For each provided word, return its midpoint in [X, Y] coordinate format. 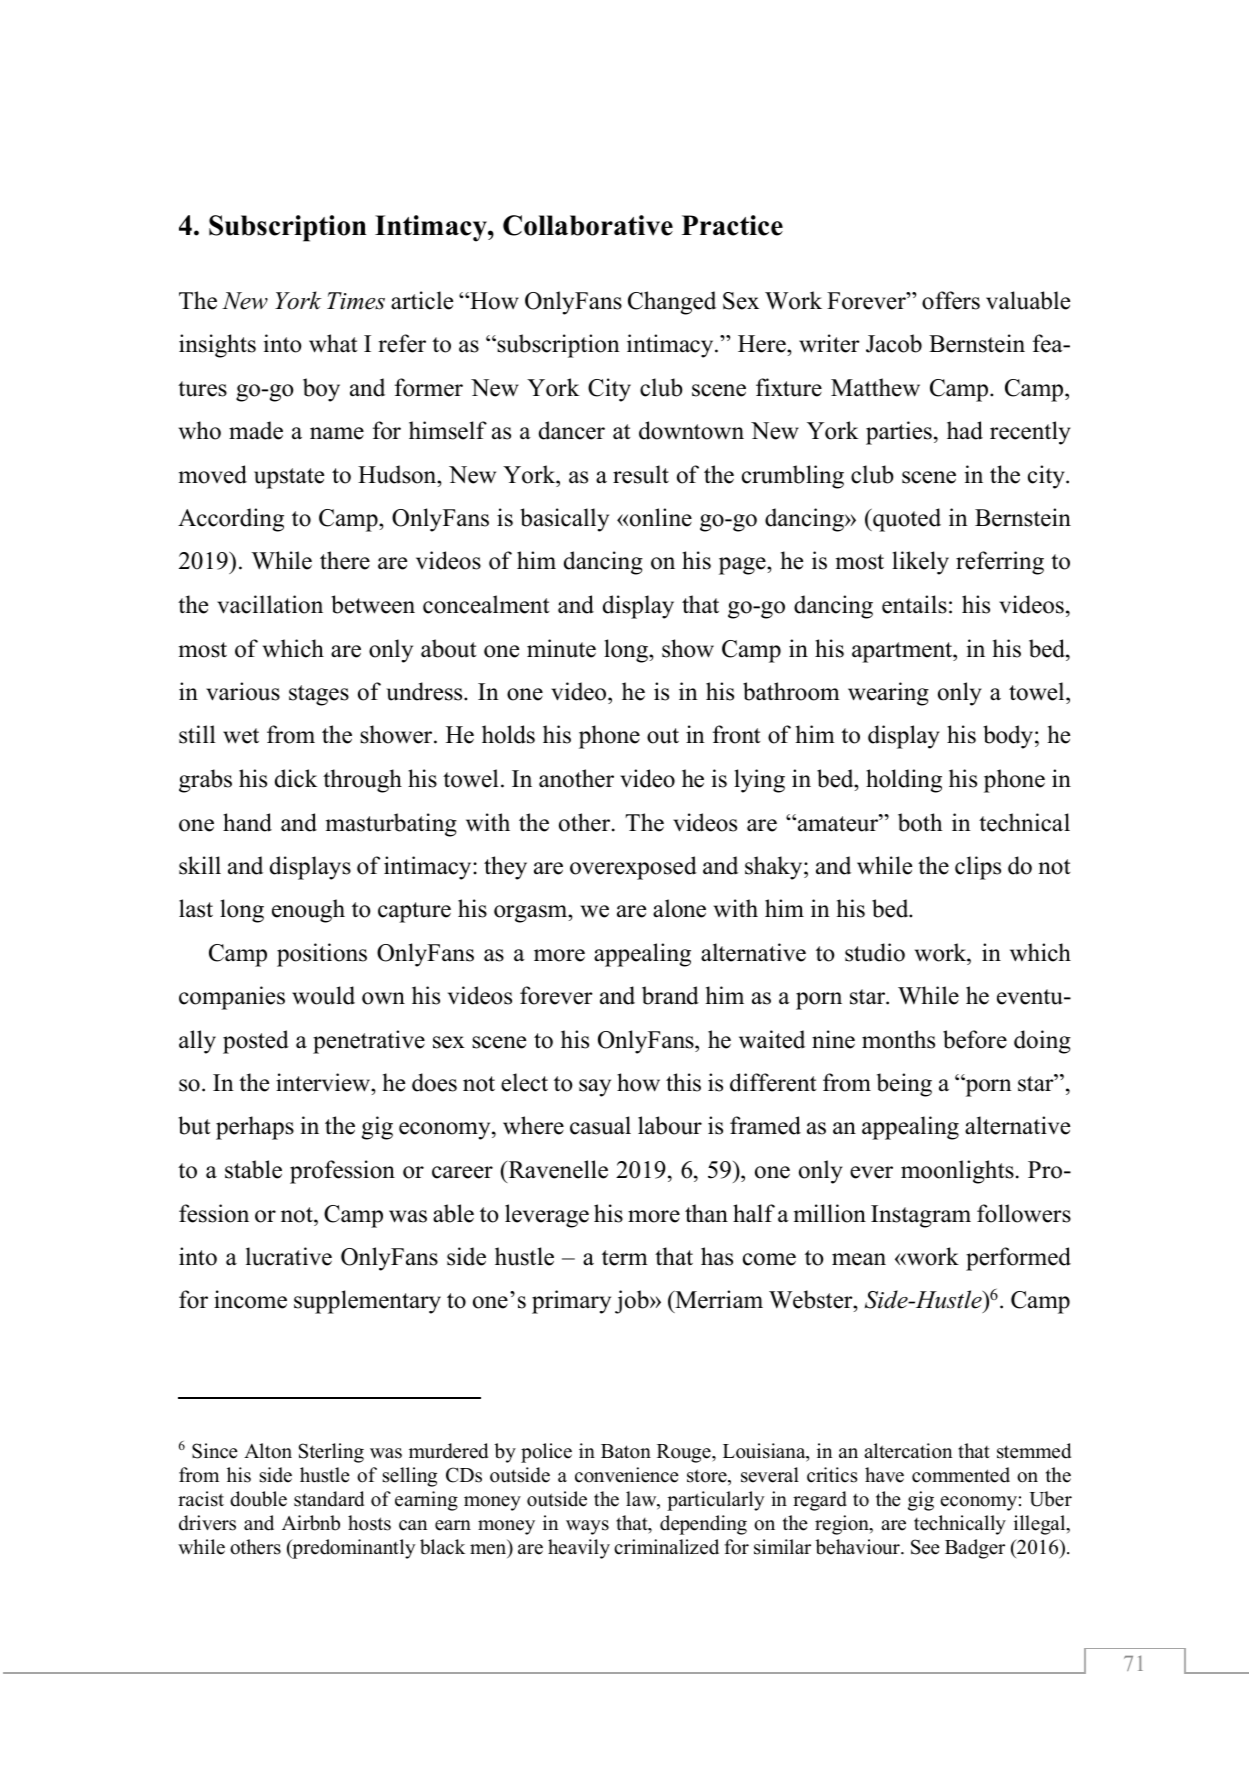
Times [356, 301]
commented [961, 1475]
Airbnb [311, 1523]
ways [587, 1527]
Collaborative [588, 225]
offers [951, 300]
